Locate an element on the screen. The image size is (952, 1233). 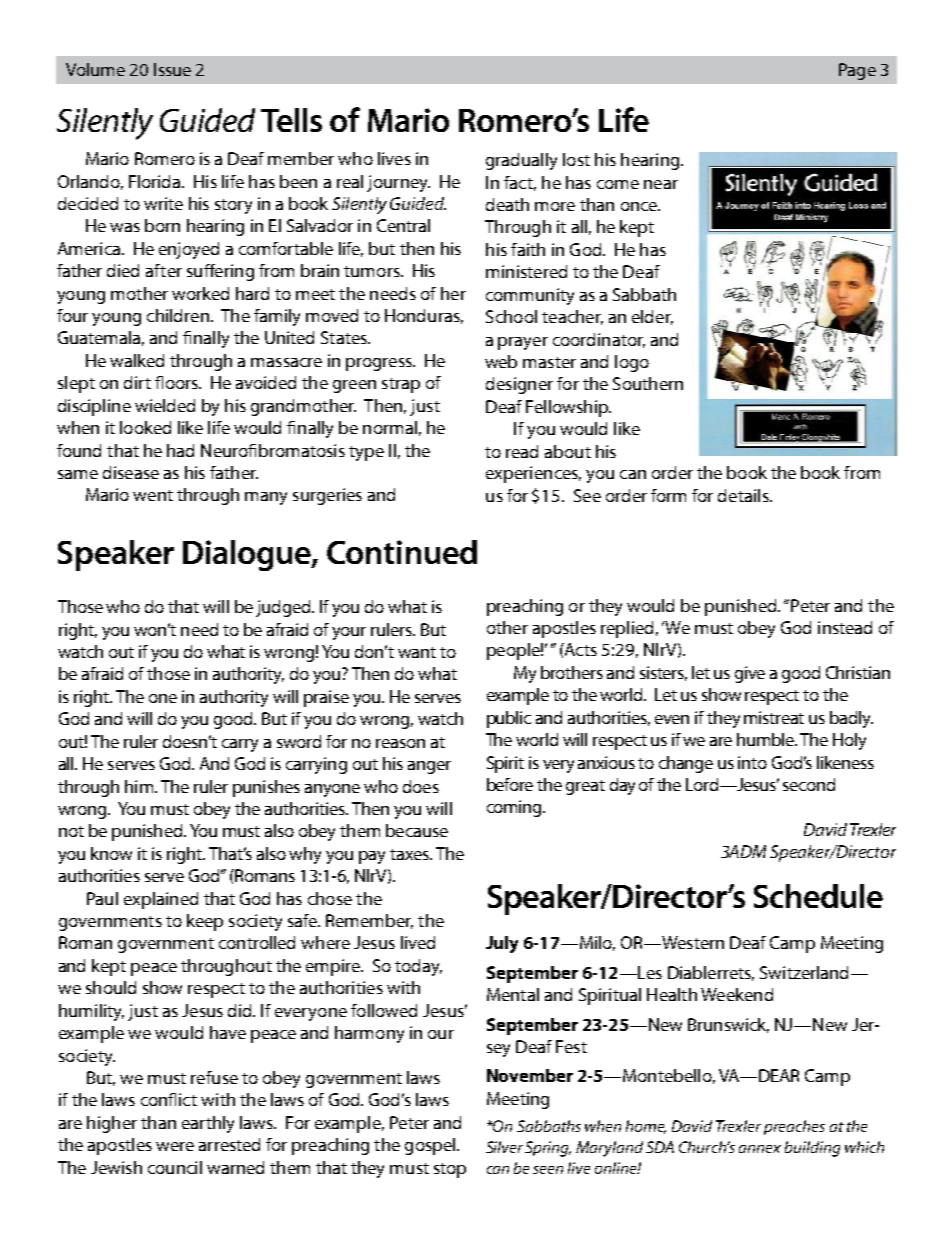
details is located at coordinates (744, 495).
